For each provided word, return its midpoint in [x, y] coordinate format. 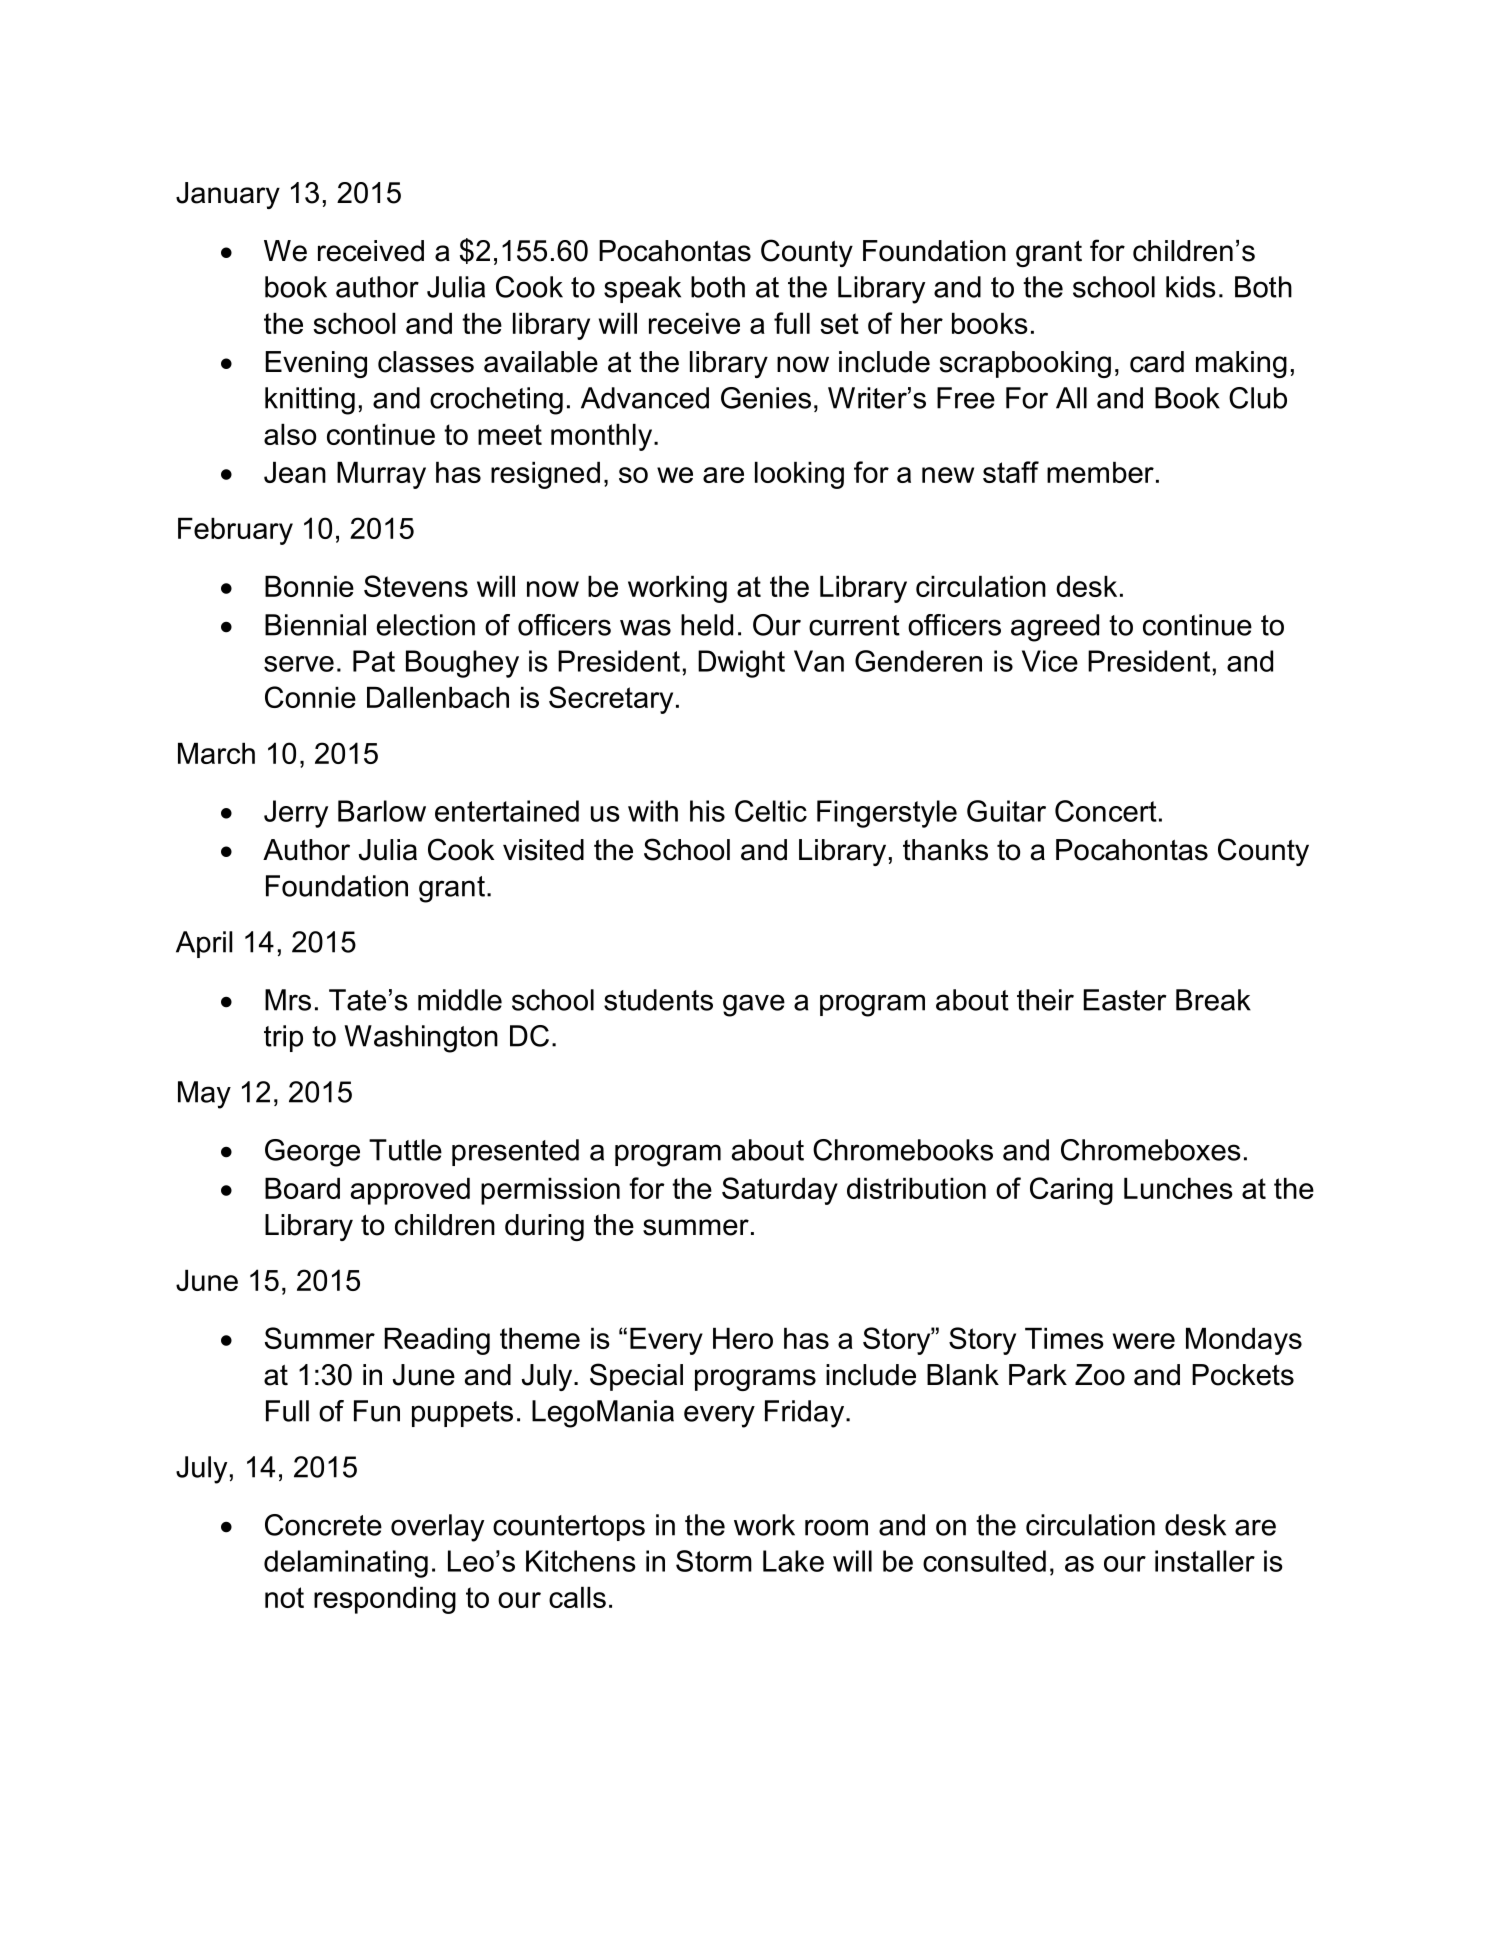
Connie [310, 697]
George [312, 1153]
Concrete [323, 1525]
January [228, 195]
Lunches [1178, 1188]
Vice [1050, 661]
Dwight [741, 664]
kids [1191, 287]
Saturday [780, 1191]
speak [642, 289]
